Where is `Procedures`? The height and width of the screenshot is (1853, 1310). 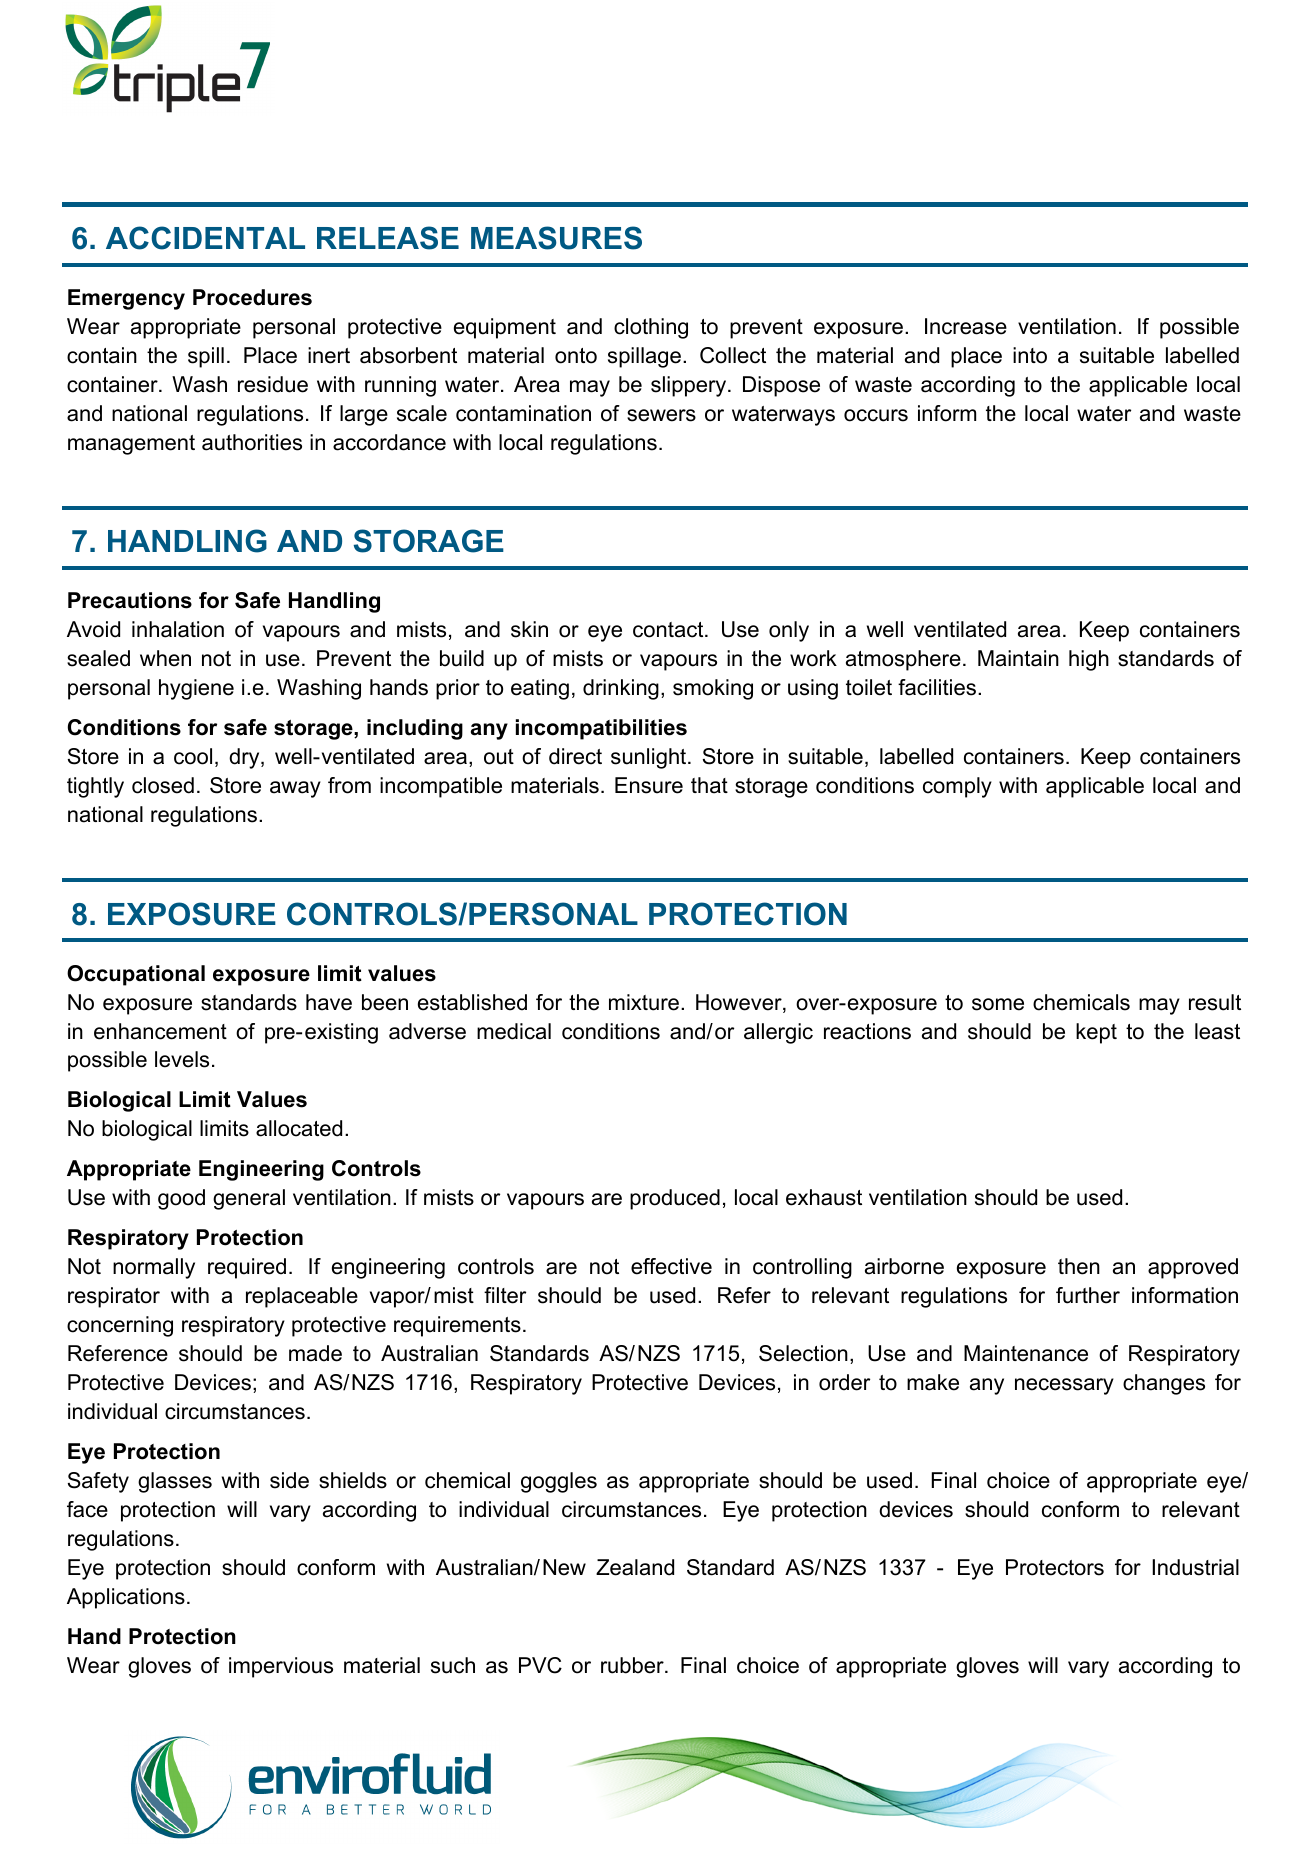
Procedures is located at coordinates (252, 297).
